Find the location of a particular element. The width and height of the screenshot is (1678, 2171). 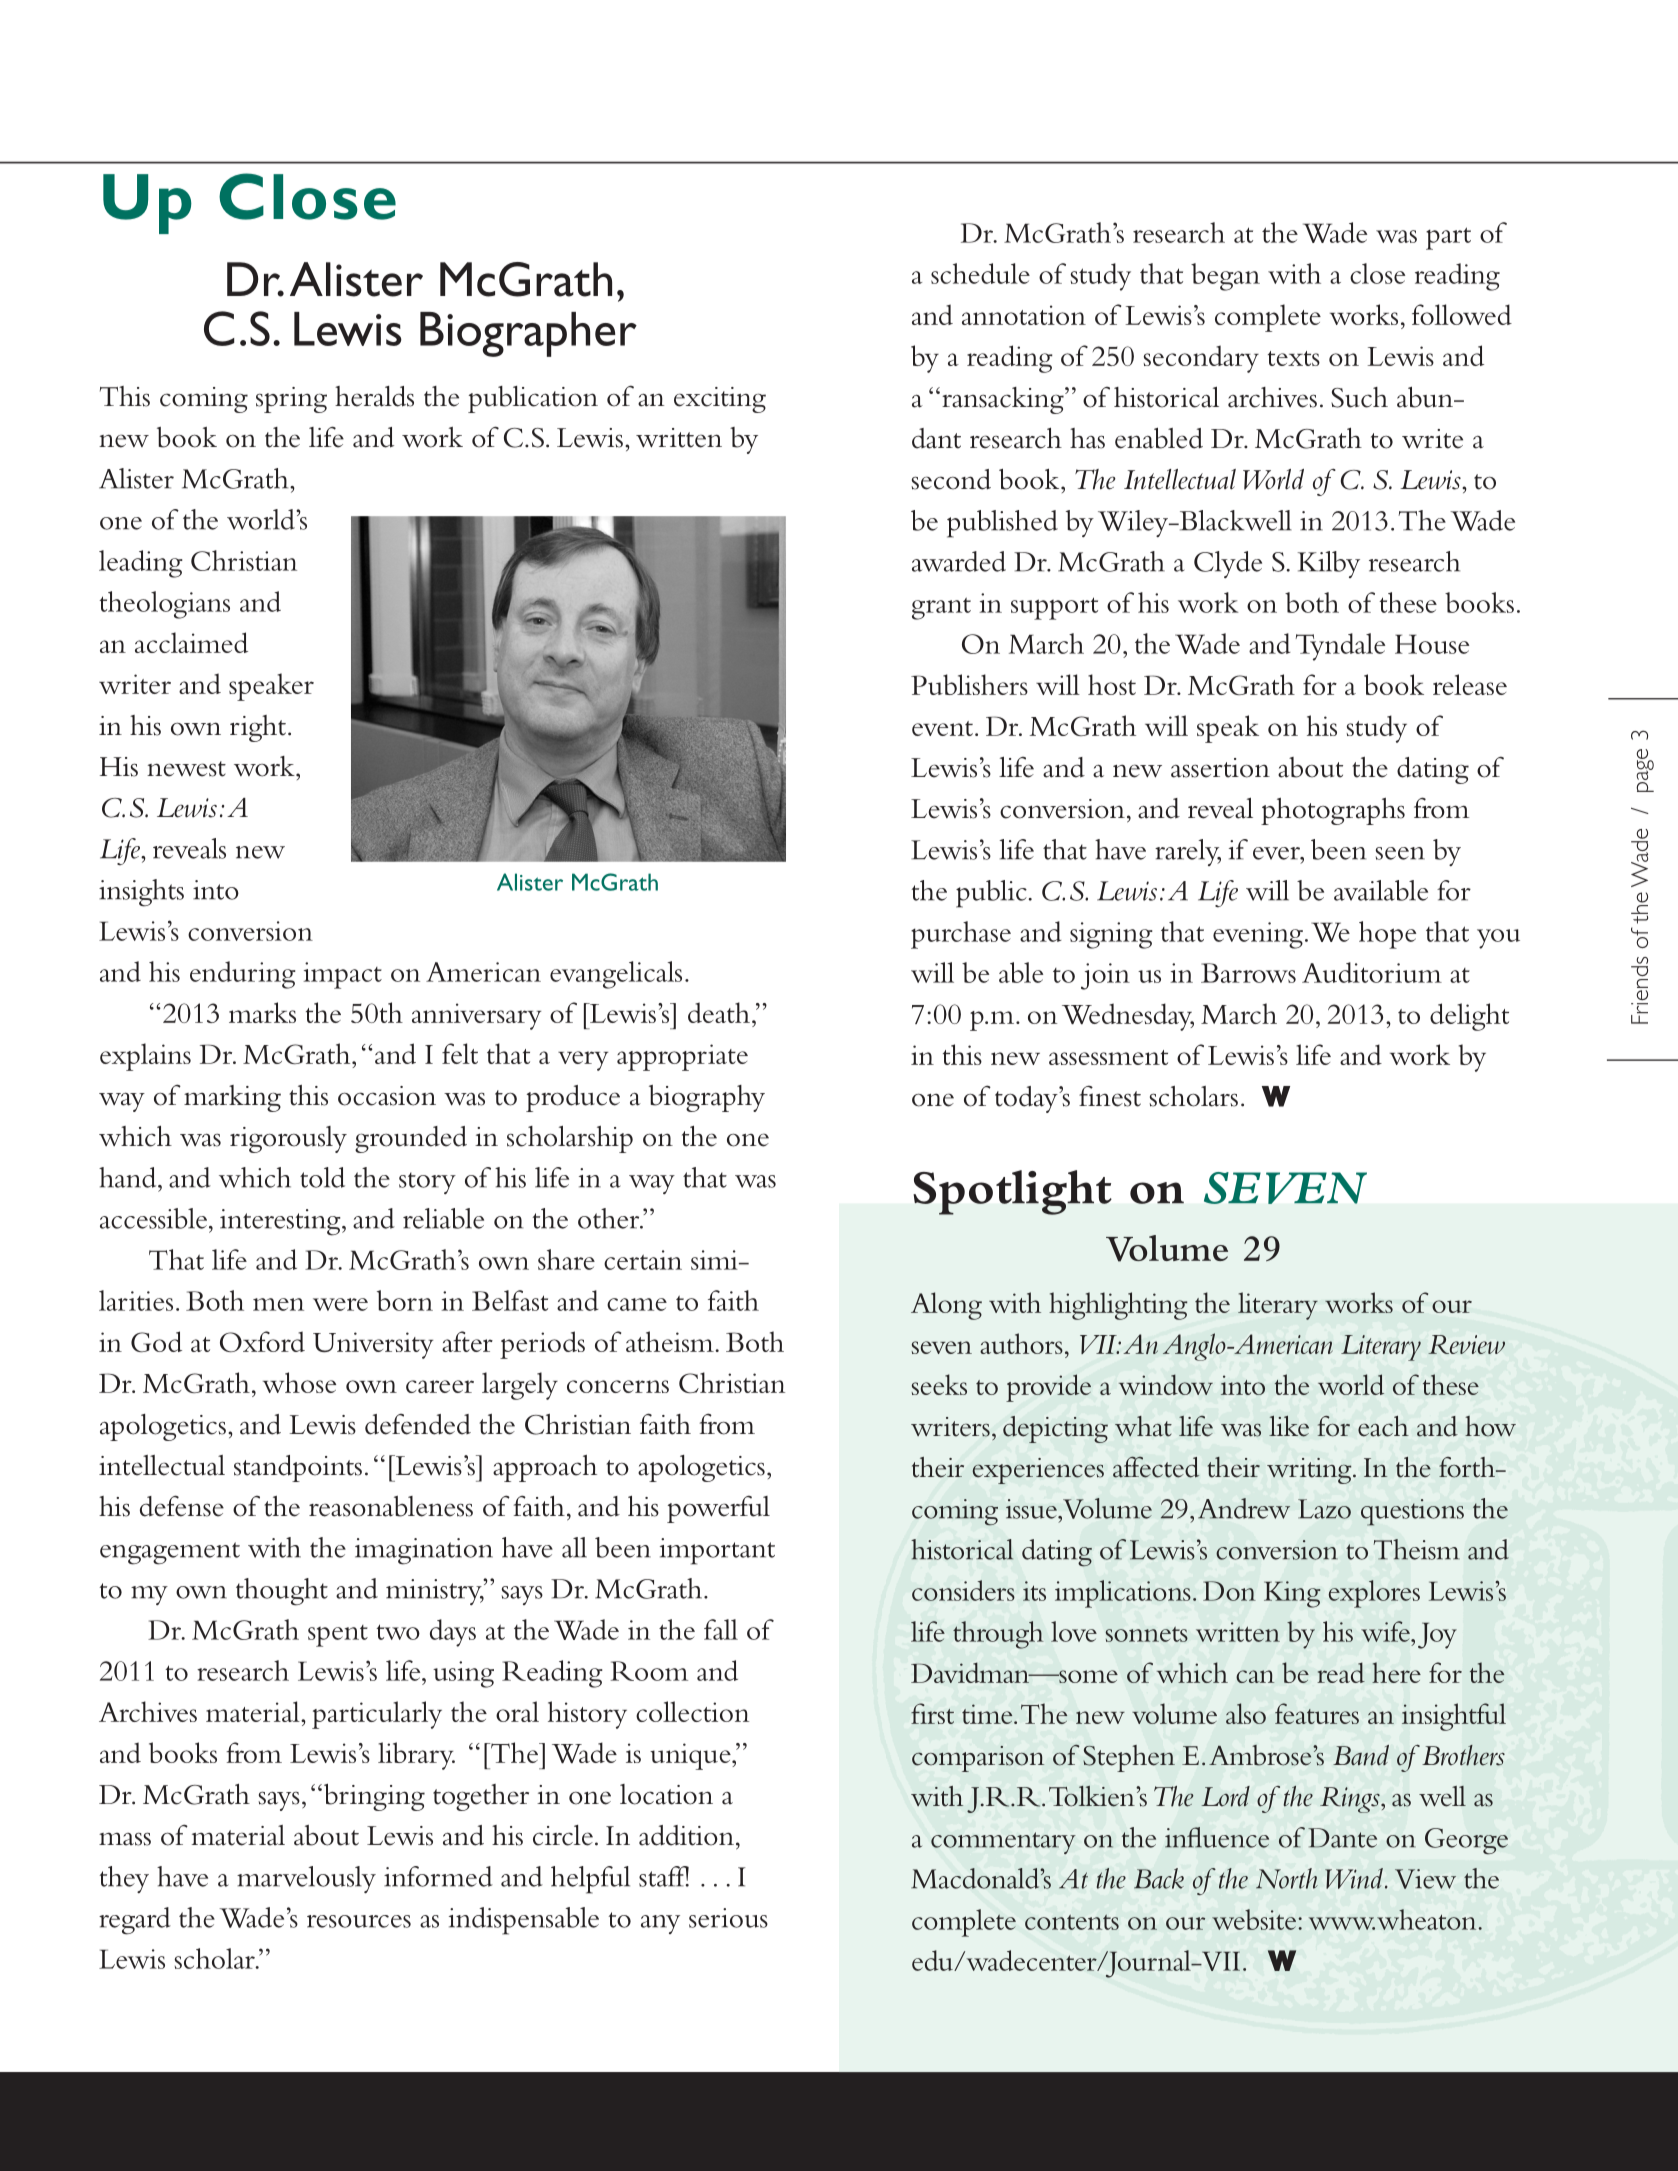

purchase is located at coordinates (961, 935).
